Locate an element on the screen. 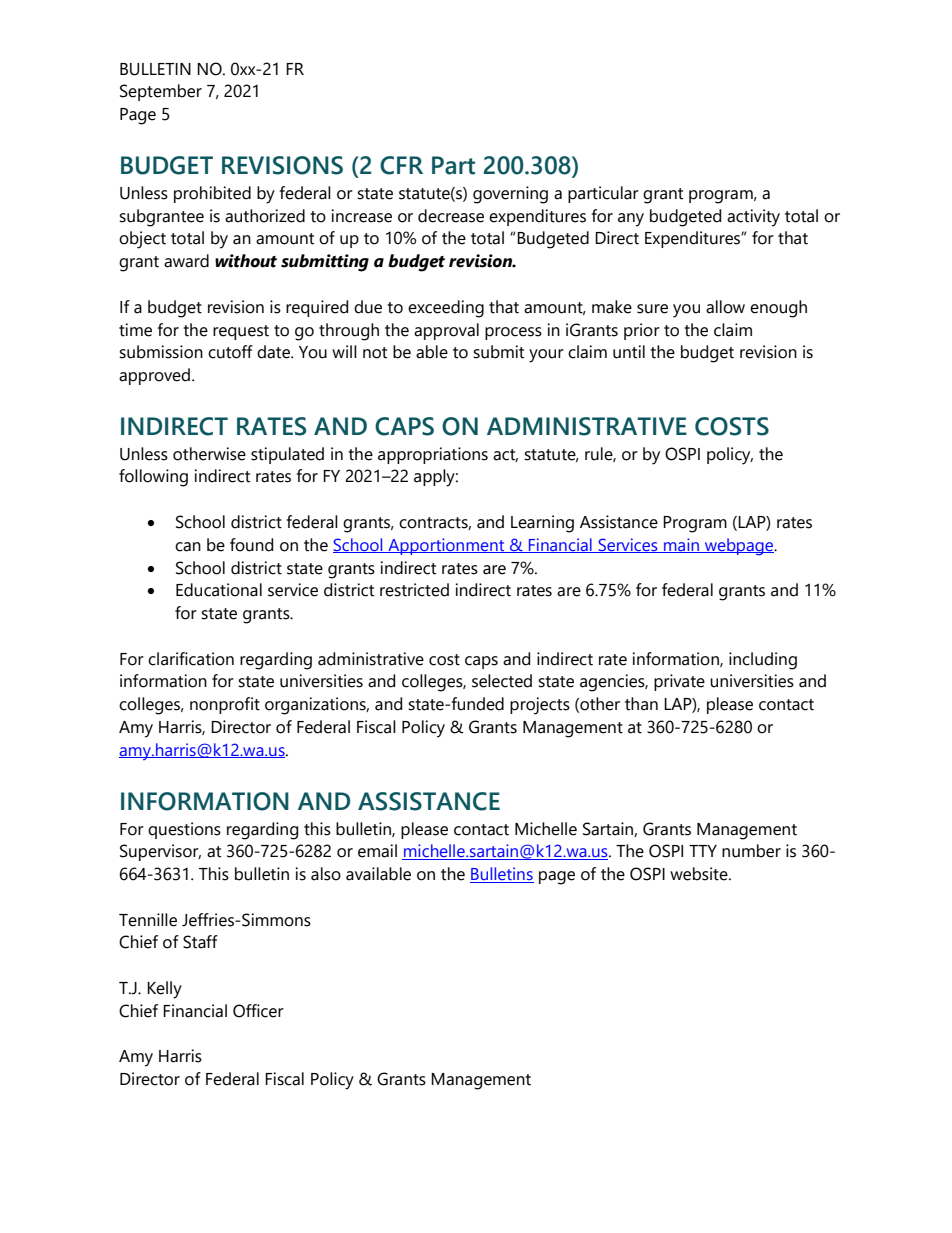  can is located at coordinates (188, 547).
